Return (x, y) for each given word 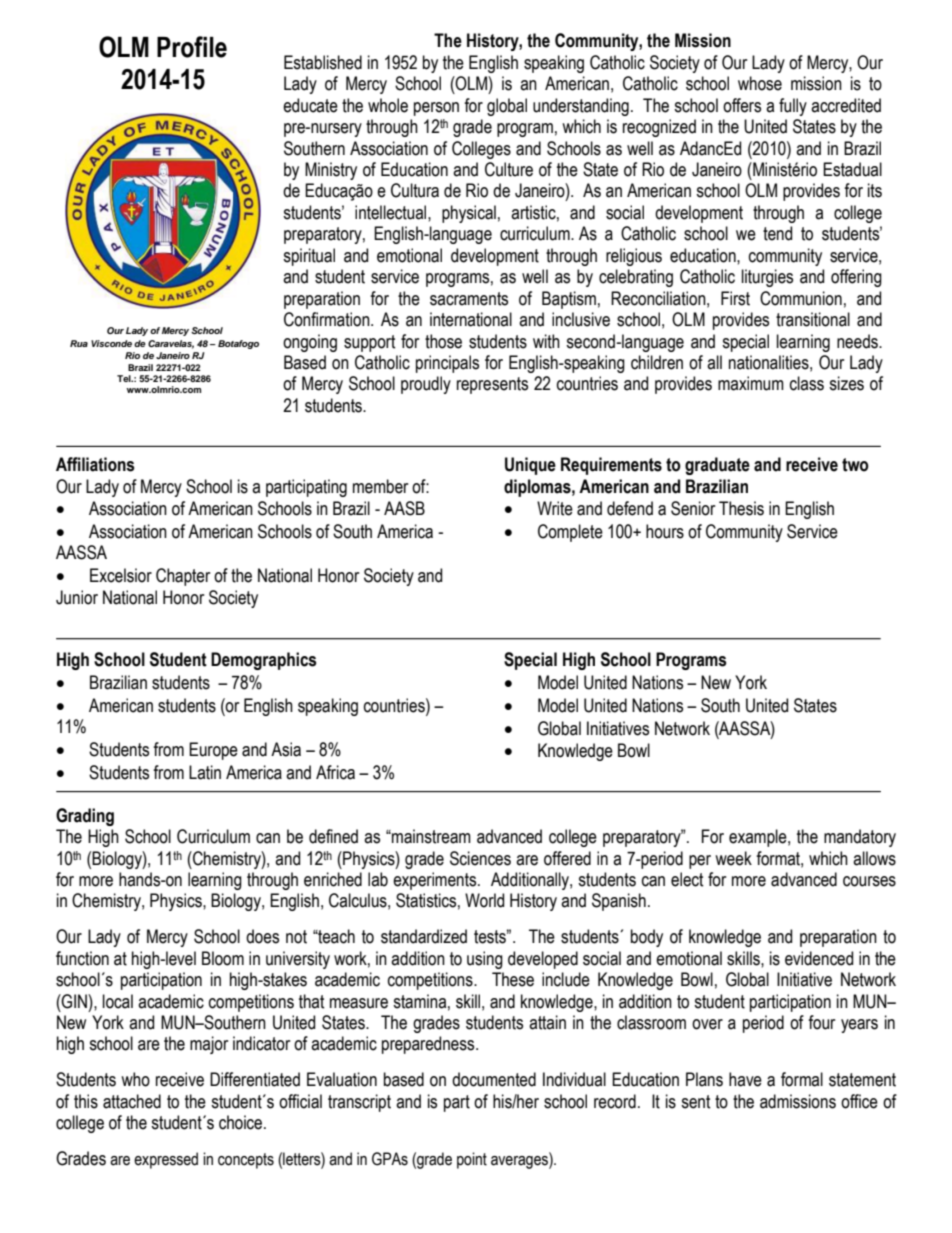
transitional (813, 319)
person (436, 109)
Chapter (183, 577)
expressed (166, 1160)
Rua (79, 343)
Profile (192, 47)
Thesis (741, 508)
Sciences (480, 858)
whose (760, 83)
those (443, 341)
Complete (570, 533)
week (733, 858)
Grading (85, 817)
